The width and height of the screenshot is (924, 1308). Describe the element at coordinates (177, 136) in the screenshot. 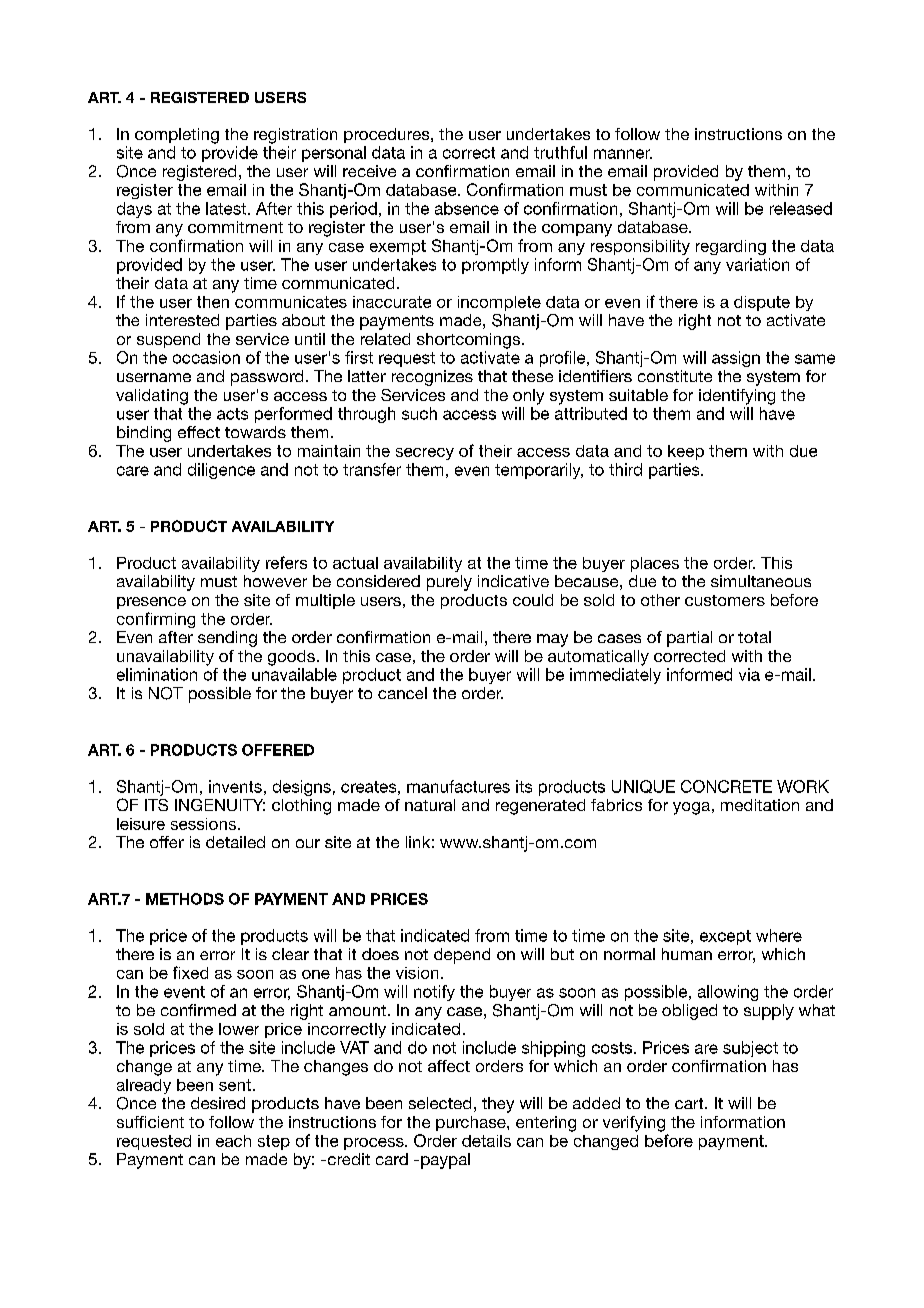

I see `completing` at that location.
